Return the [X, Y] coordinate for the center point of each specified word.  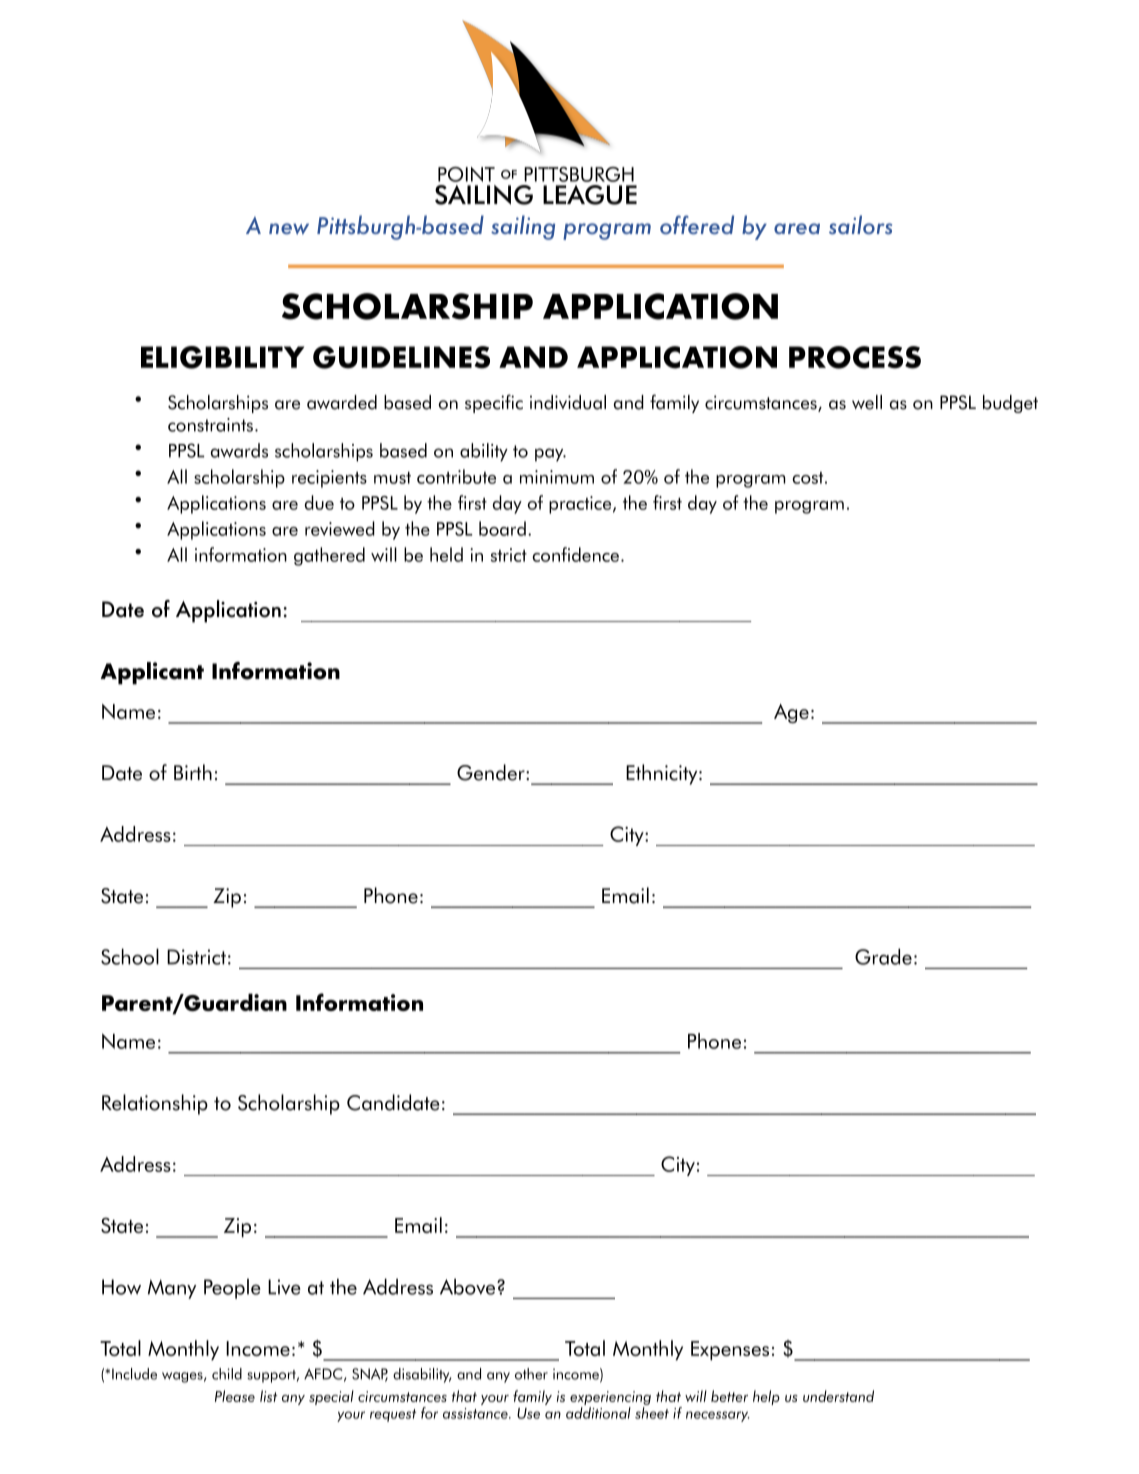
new [289, 229]
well [867, 402]
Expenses [730, 1351]
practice [580, 505]
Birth [193, 772]
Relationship [155, 1104]
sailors [860, 224]
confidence [575, 554]
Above [469, 1286]
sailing [523, 227]
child [227, 1374]
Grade [883, 956]
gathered [329, 556]
